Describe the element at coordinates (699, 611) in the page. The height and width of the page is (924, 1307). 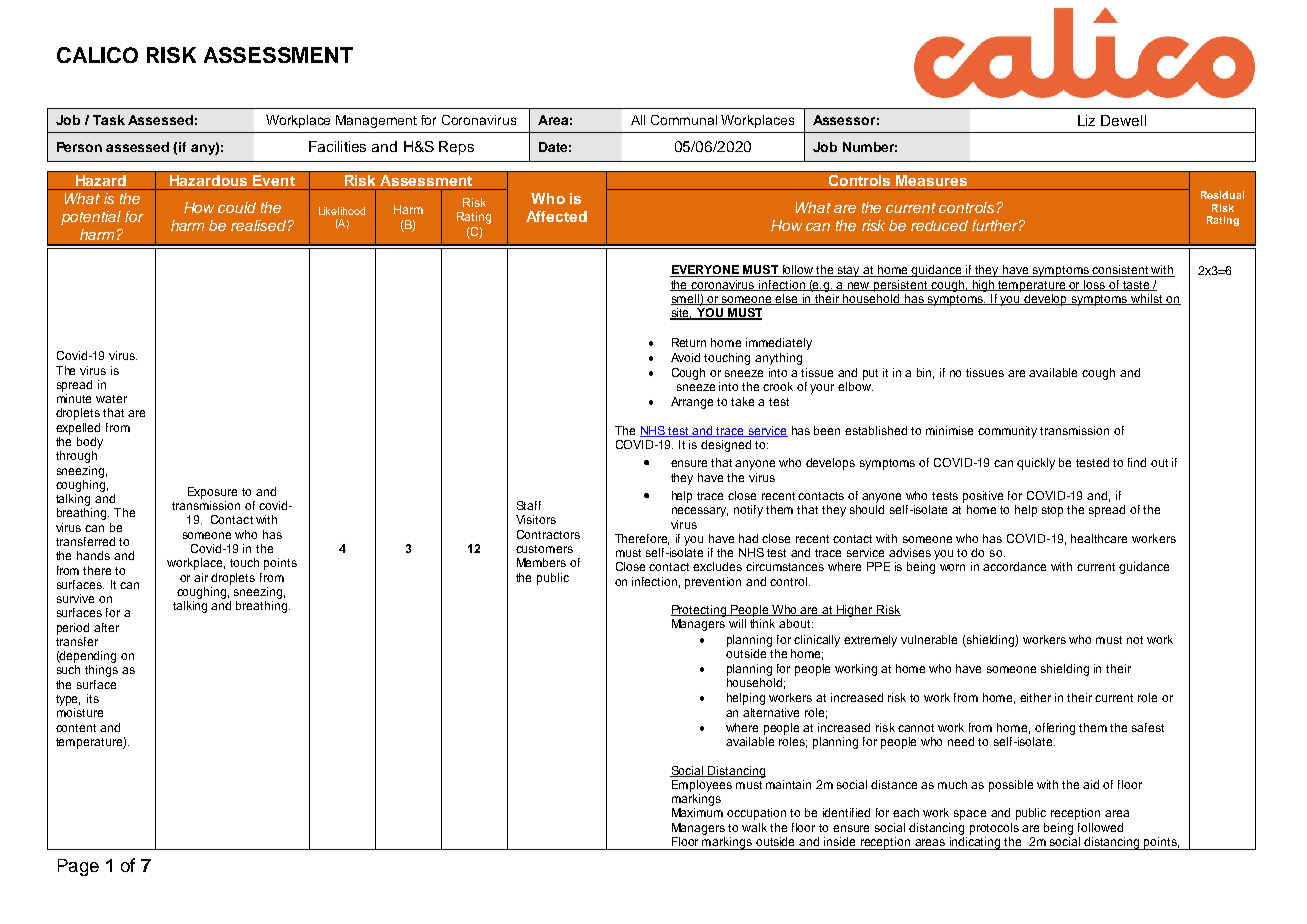
I see `Protecting` at that location.
